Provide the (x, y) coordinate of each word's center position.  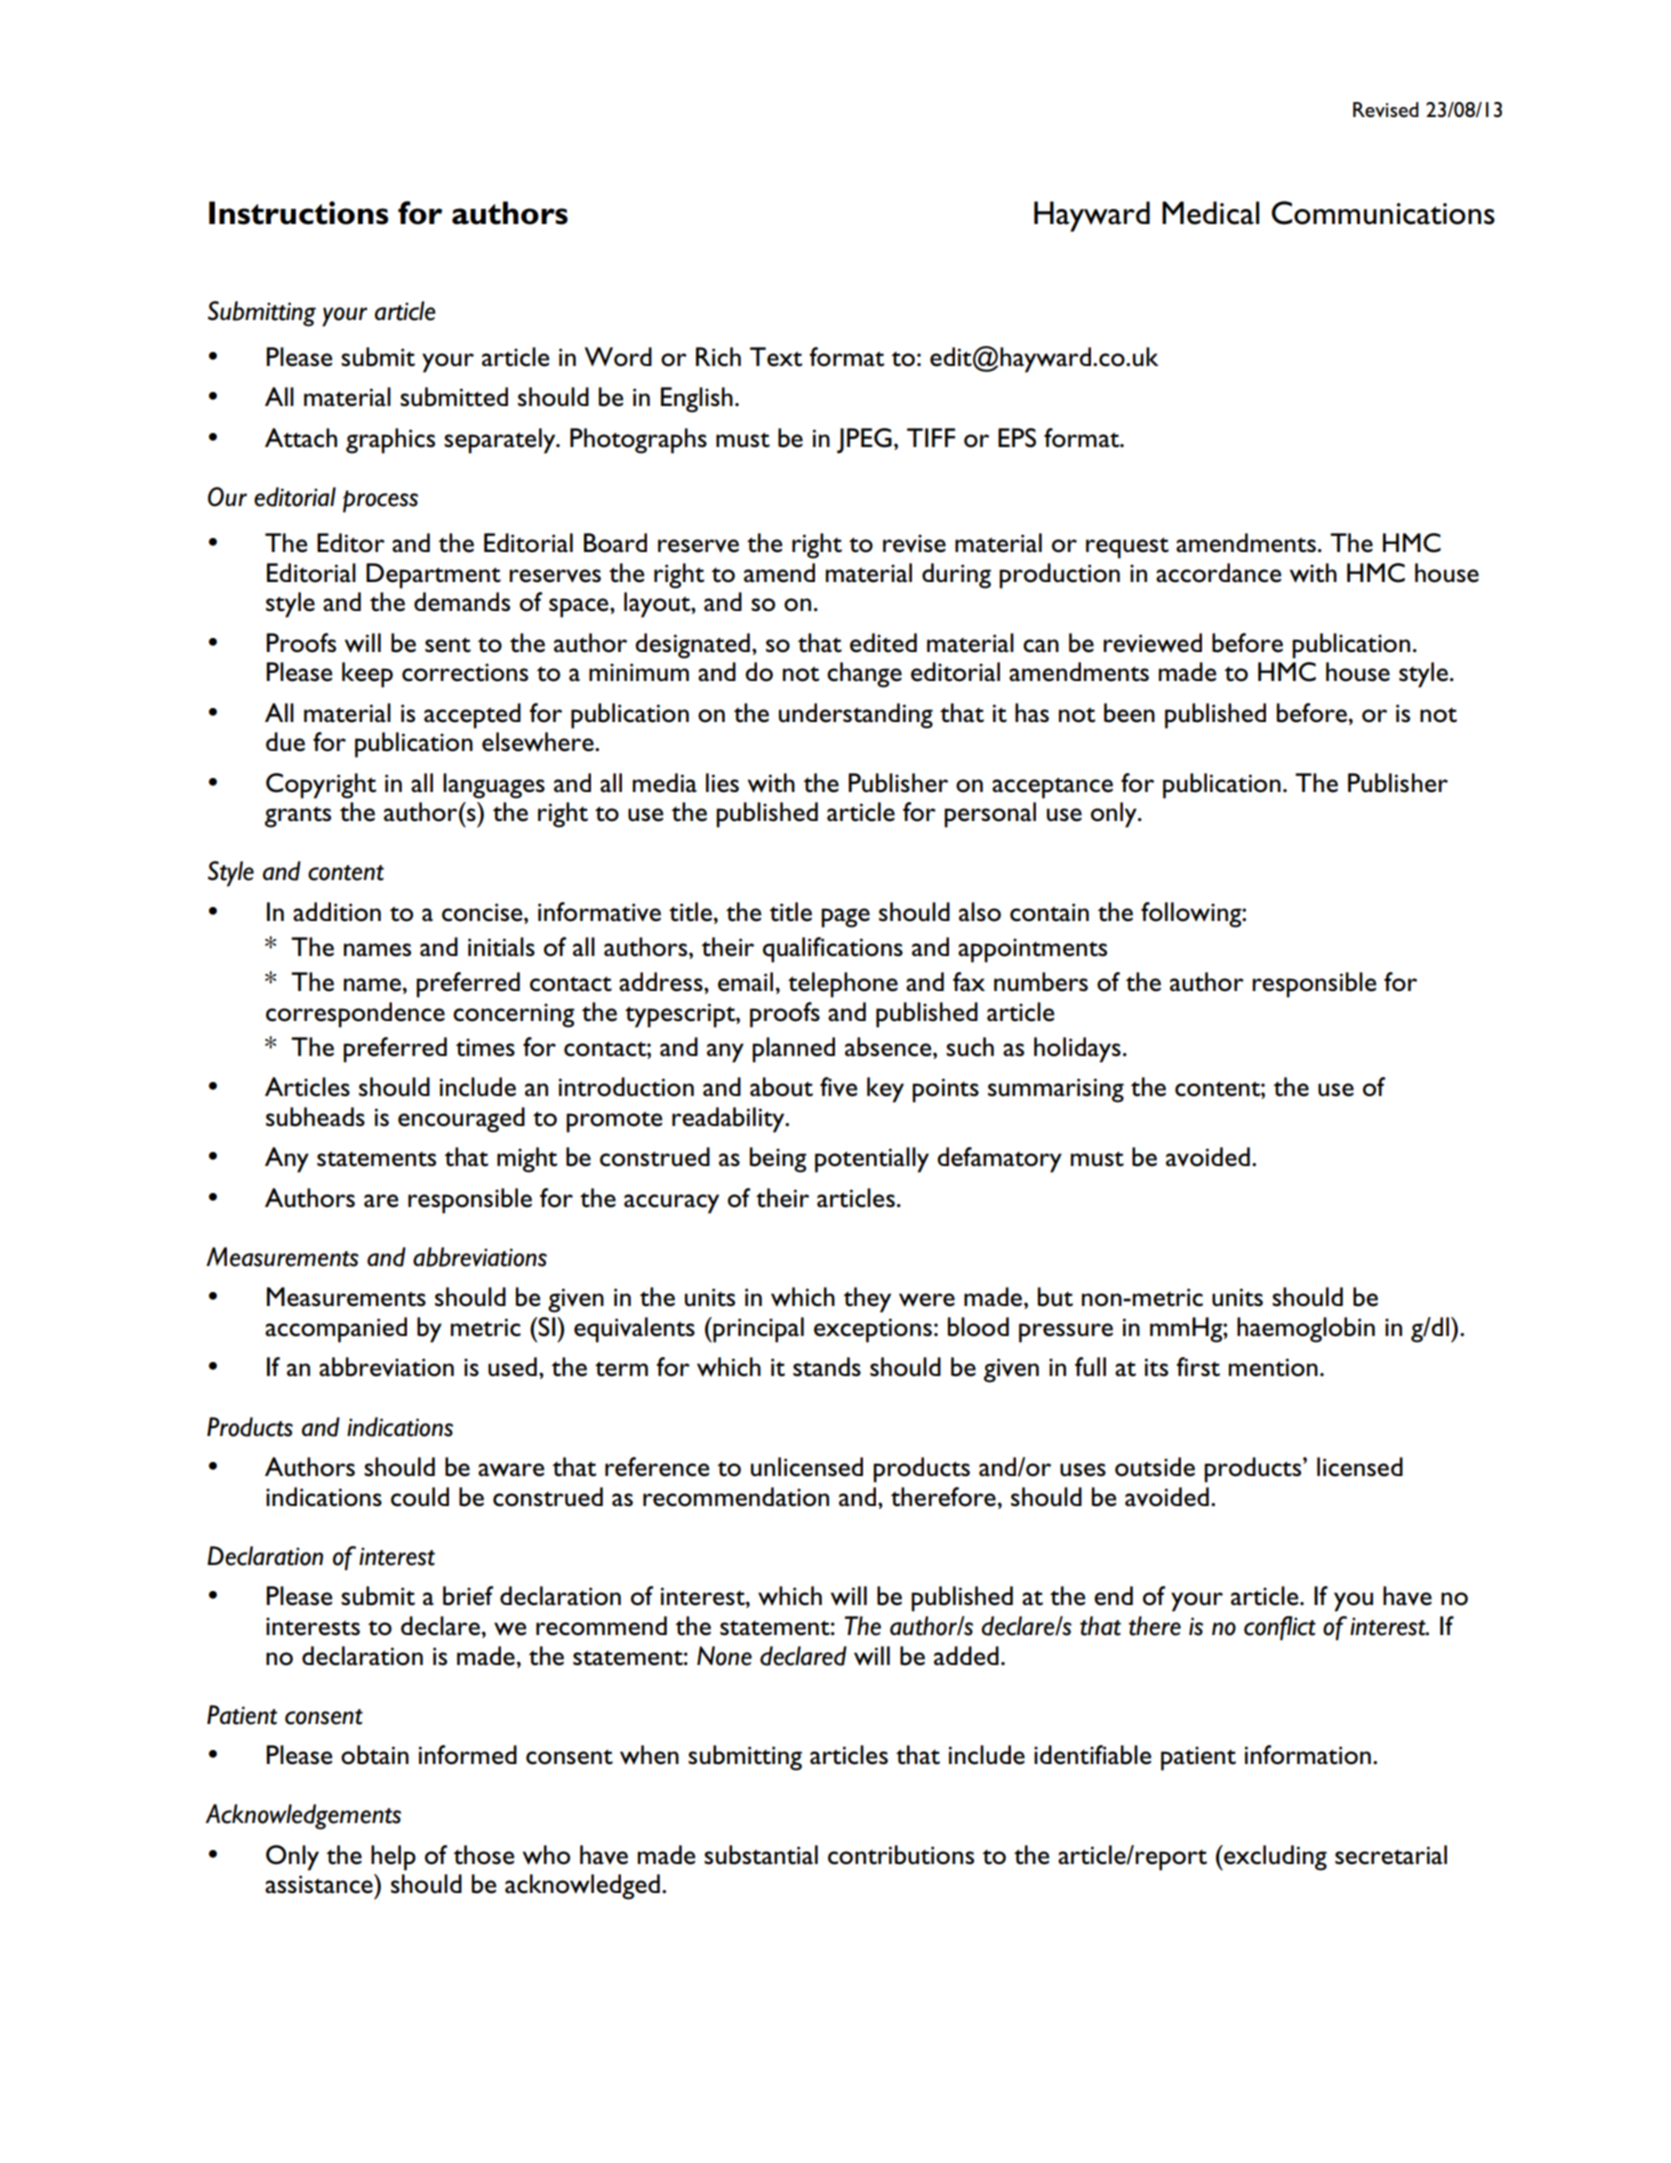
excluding (1274, 1858)
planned (793, 1050)
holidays (1077, 1050)
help (393, 1858)
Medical (1210, 213)
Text (776, 357)
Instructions (299, 213)
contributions (901, 1855)
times (485, 1047)
